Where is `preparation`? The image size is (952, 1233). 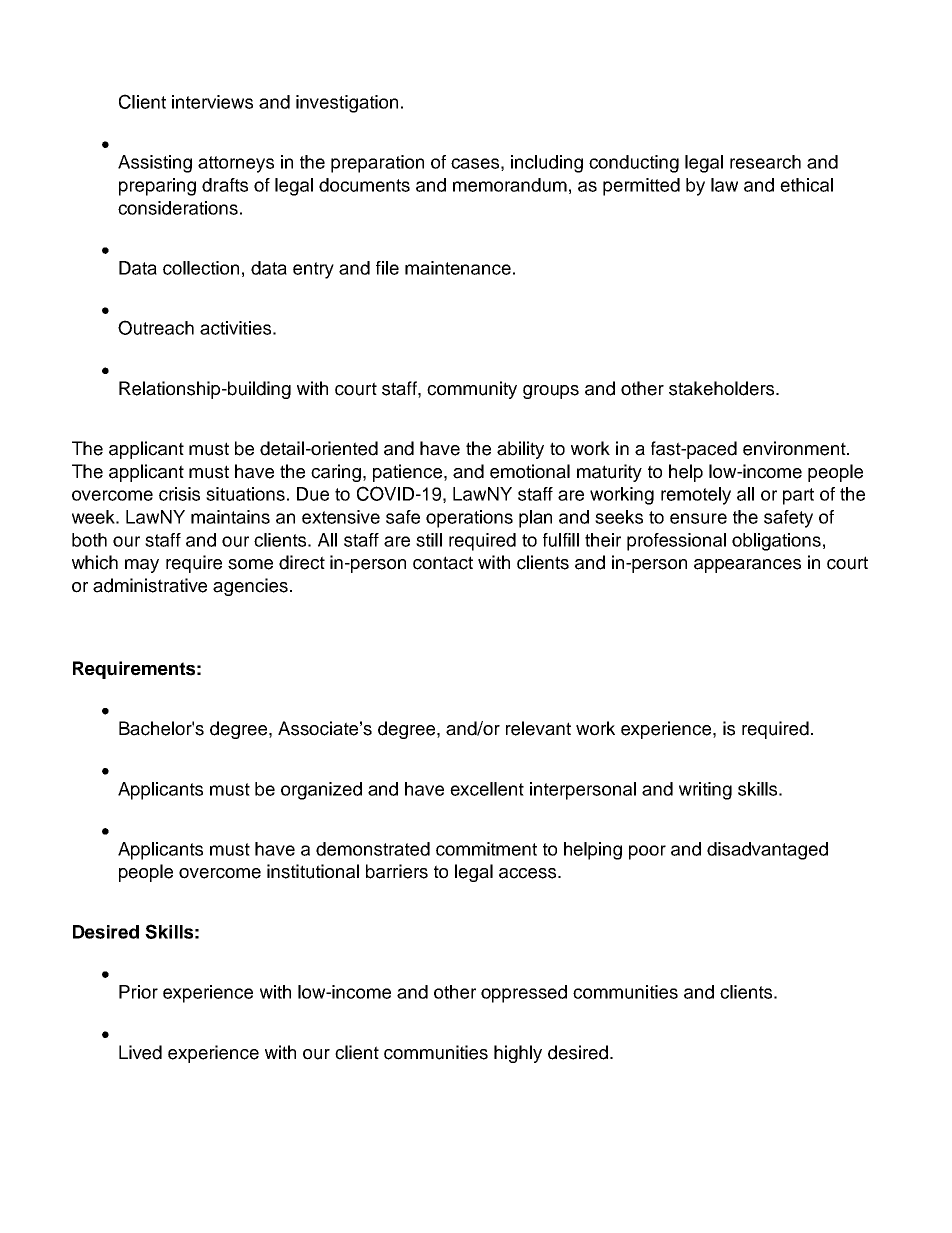
preparation is located at coordinates (377, 164).
